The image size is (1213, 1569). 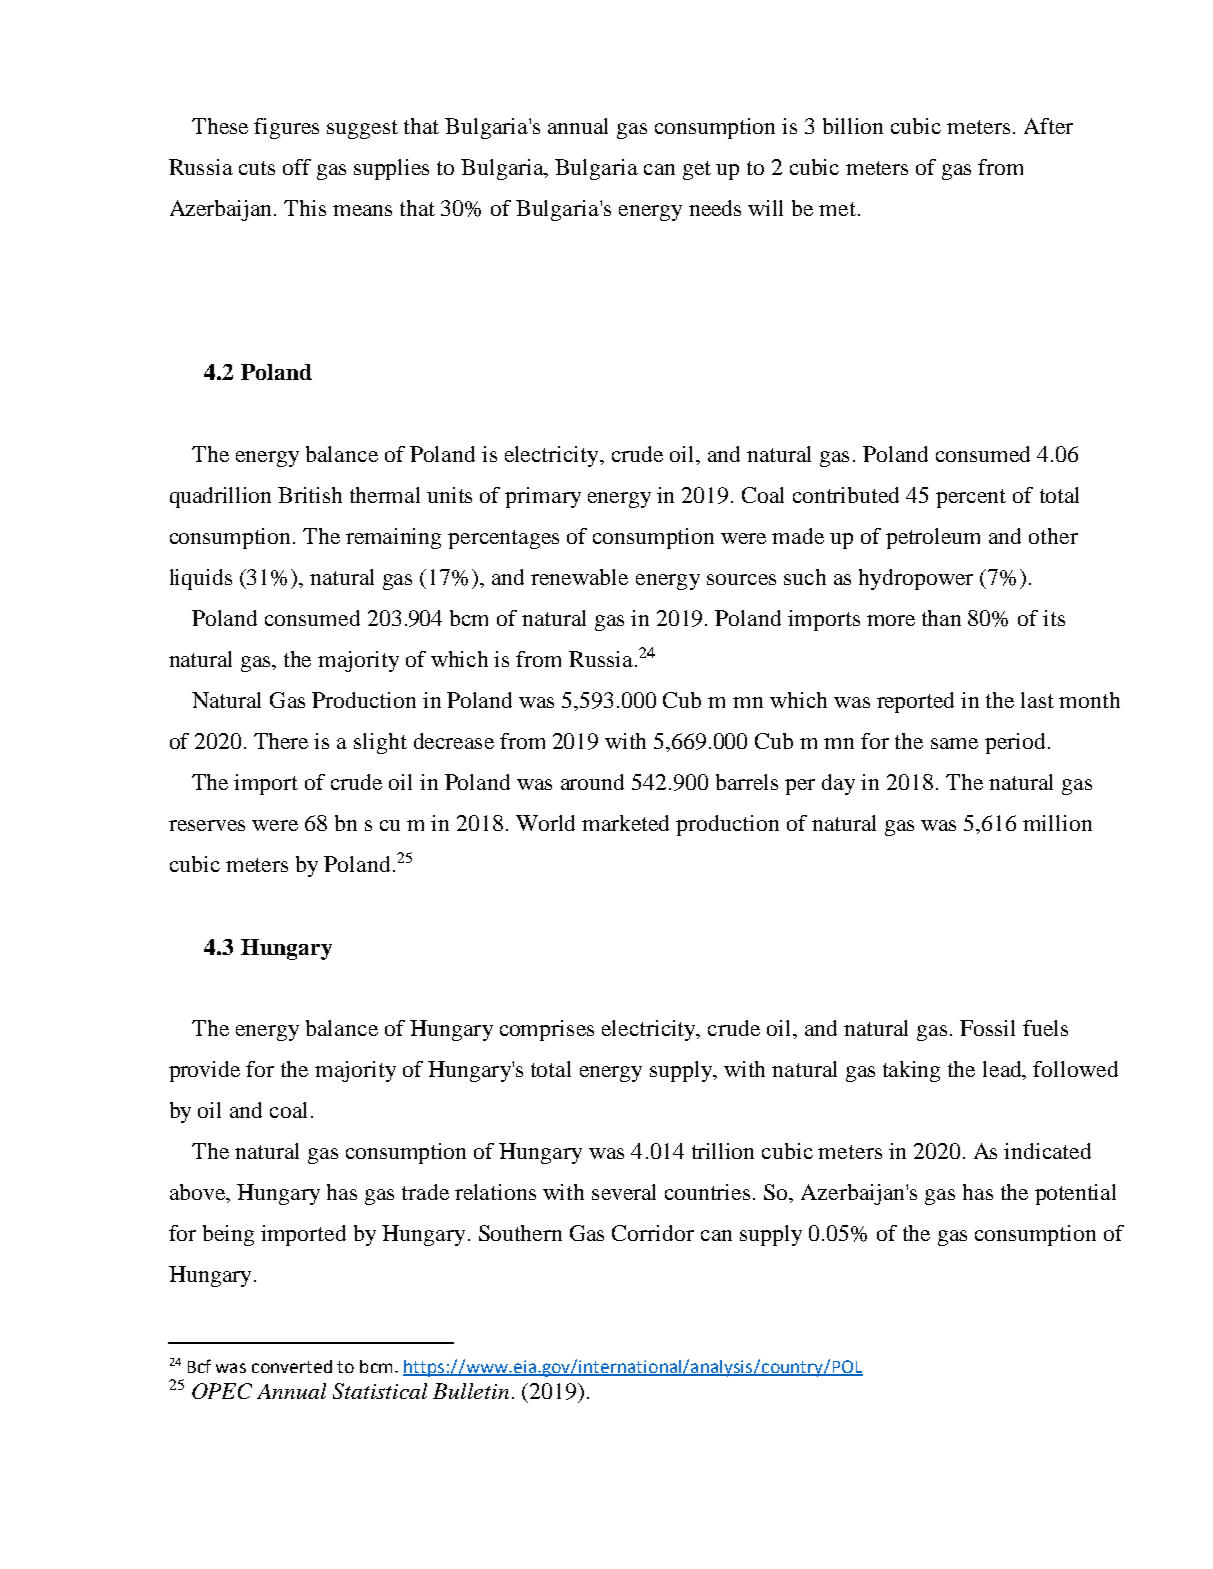 I want to click on converted, so click(x=292, y=1366).
